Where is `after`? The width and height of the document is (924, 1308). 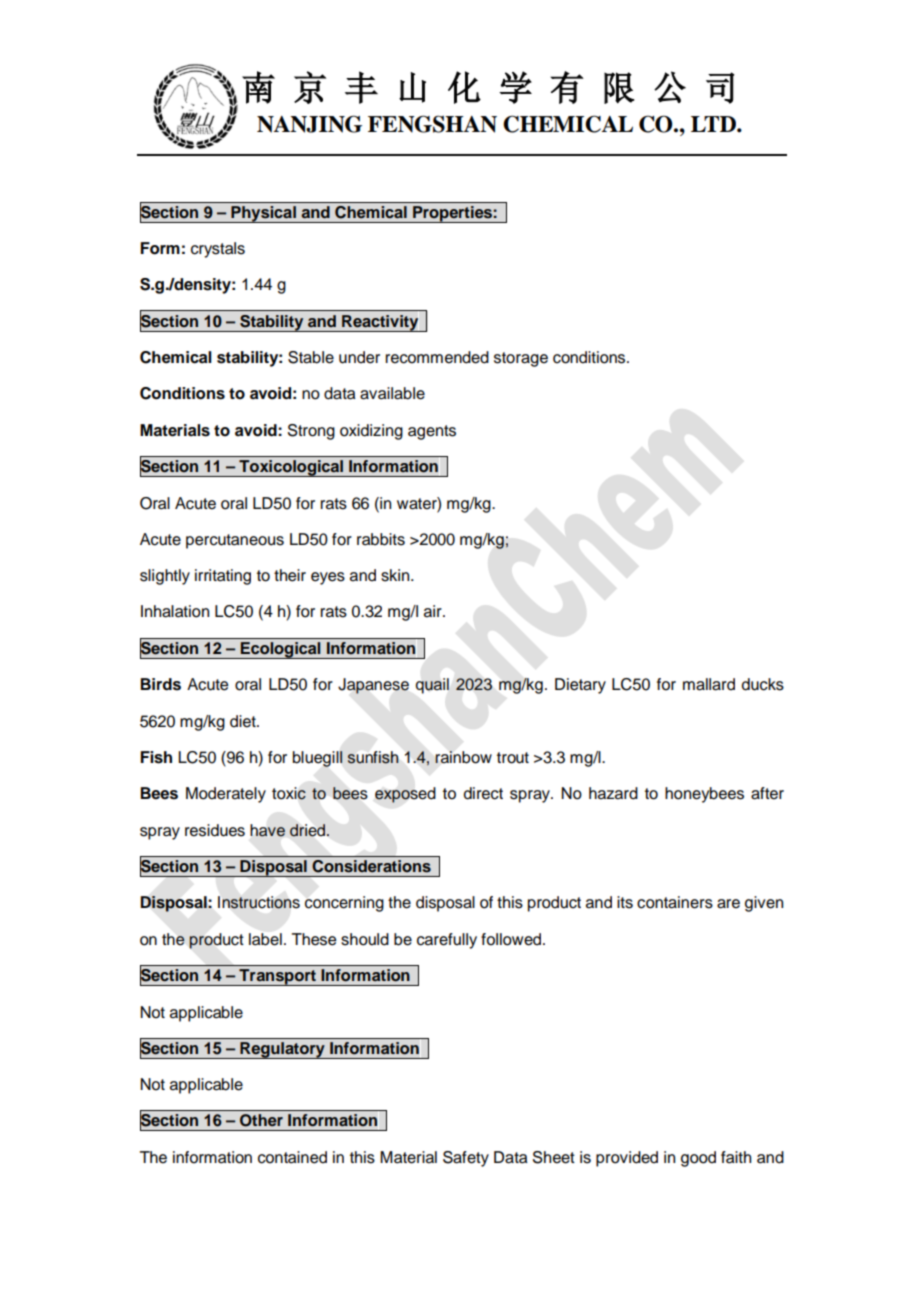
after is located at coordinates (767, 793).
